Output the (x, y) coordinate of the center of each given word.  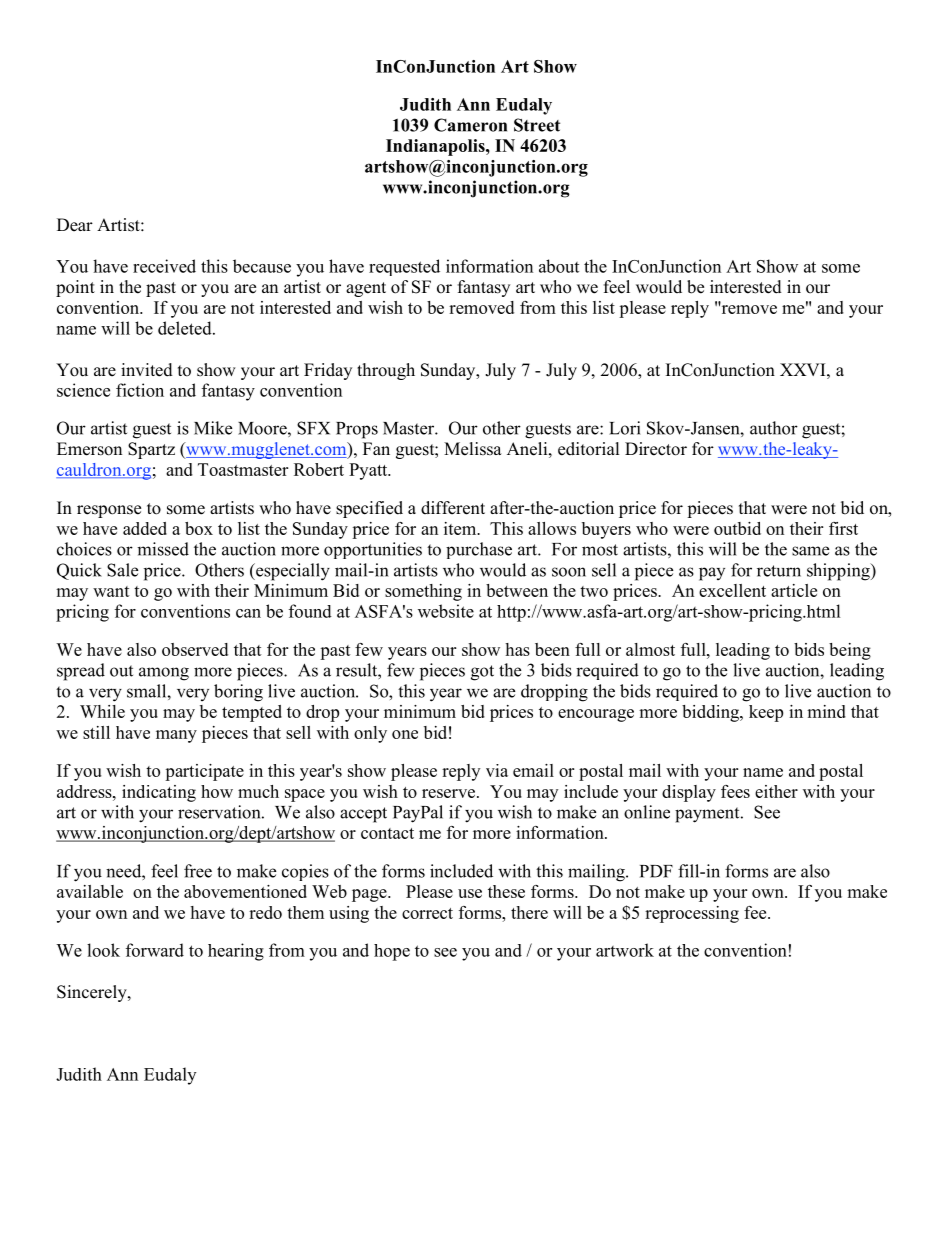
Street (537, 125)
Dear (75, 225)
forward (155, 950)
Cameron (470, 125)
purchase (479, 550)
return (779, 571)
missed (163, 549)
